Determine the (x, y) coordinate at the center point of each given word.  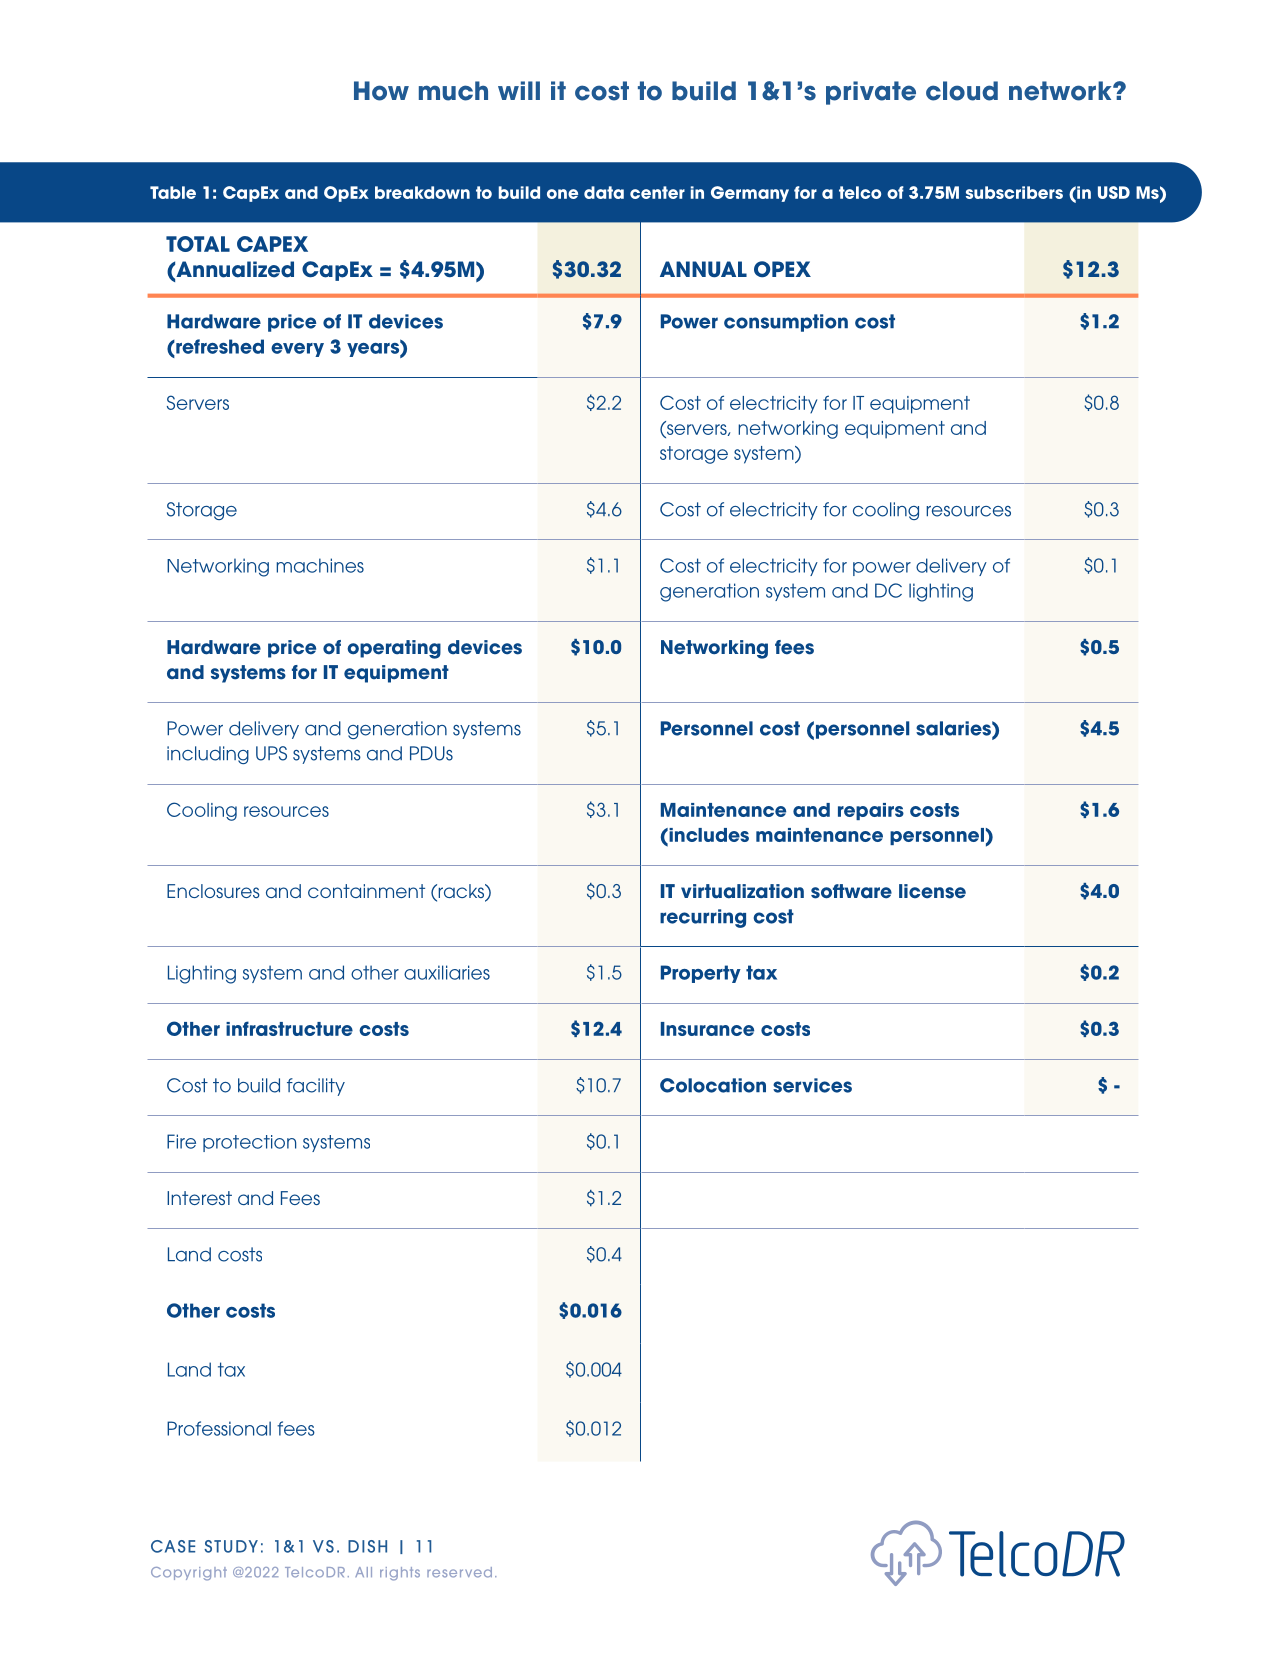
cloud (962, 91)
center (657, 192)
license (932, 891)
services (812, 1085)
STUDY (231, 1546)
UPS (271, 753)
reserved (459, 1572)
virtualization (742, 891)
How (381, 91)
